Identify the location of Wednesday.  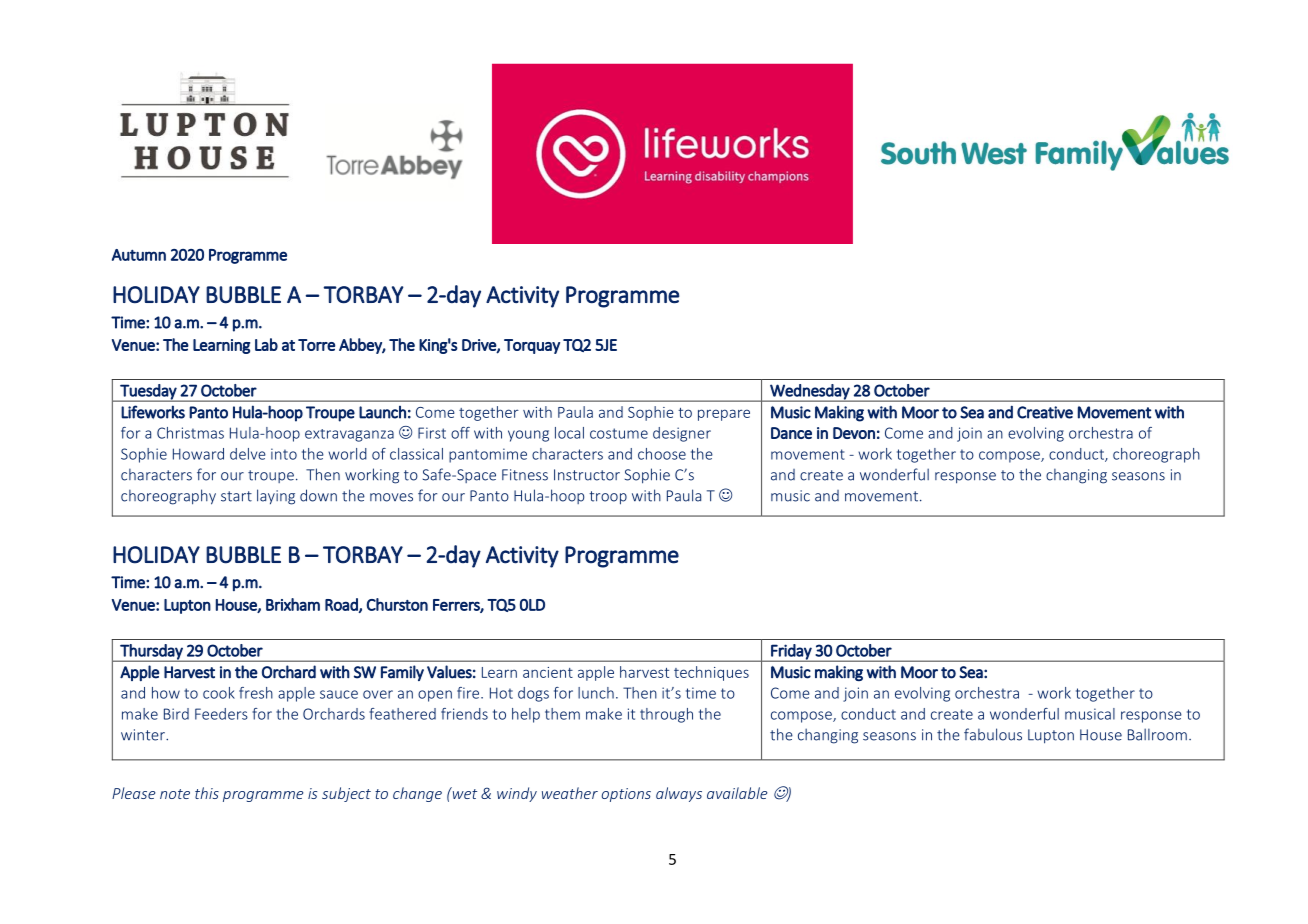
(810, 393).
